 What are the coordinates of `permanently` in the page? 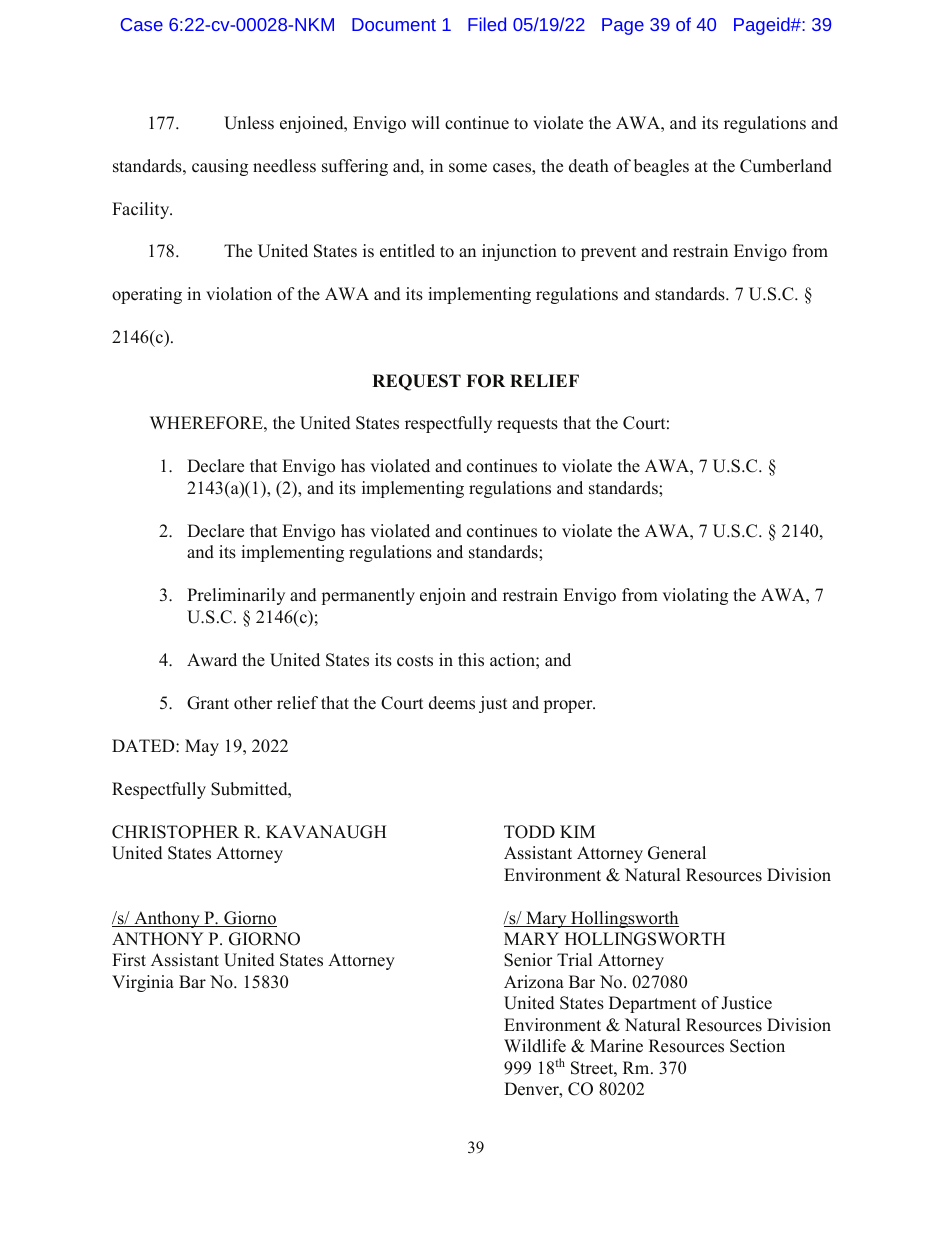 It's located at (368, 596).
